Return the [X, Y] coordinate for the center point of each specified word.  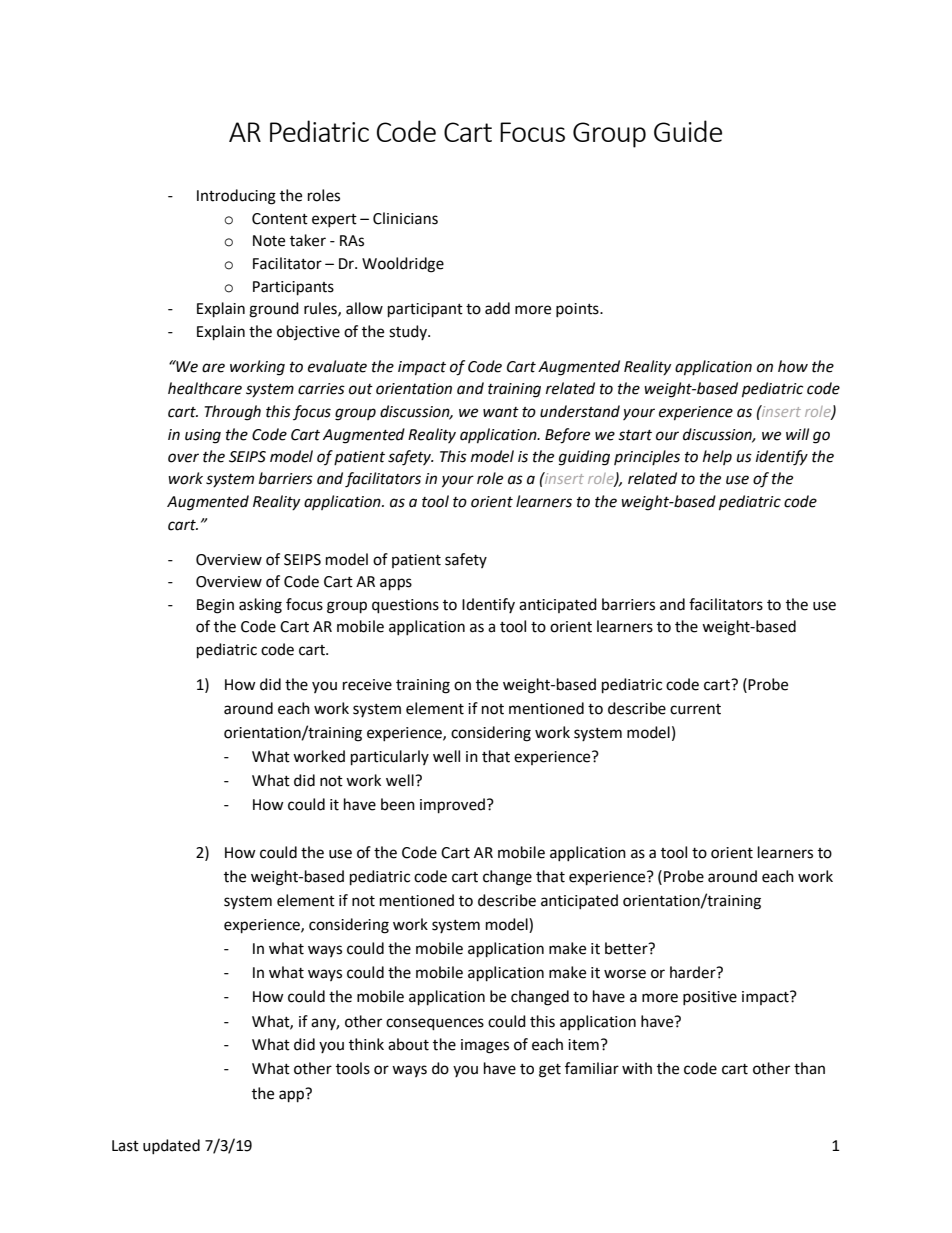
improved [454, 806]
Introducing [236, 197]
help [717, 457]
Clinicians [405, 218]
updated [171, 1146]
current [695, 709]
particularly [390, 758]
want [501, 412]
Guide [688, 131]
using [203, 436]
